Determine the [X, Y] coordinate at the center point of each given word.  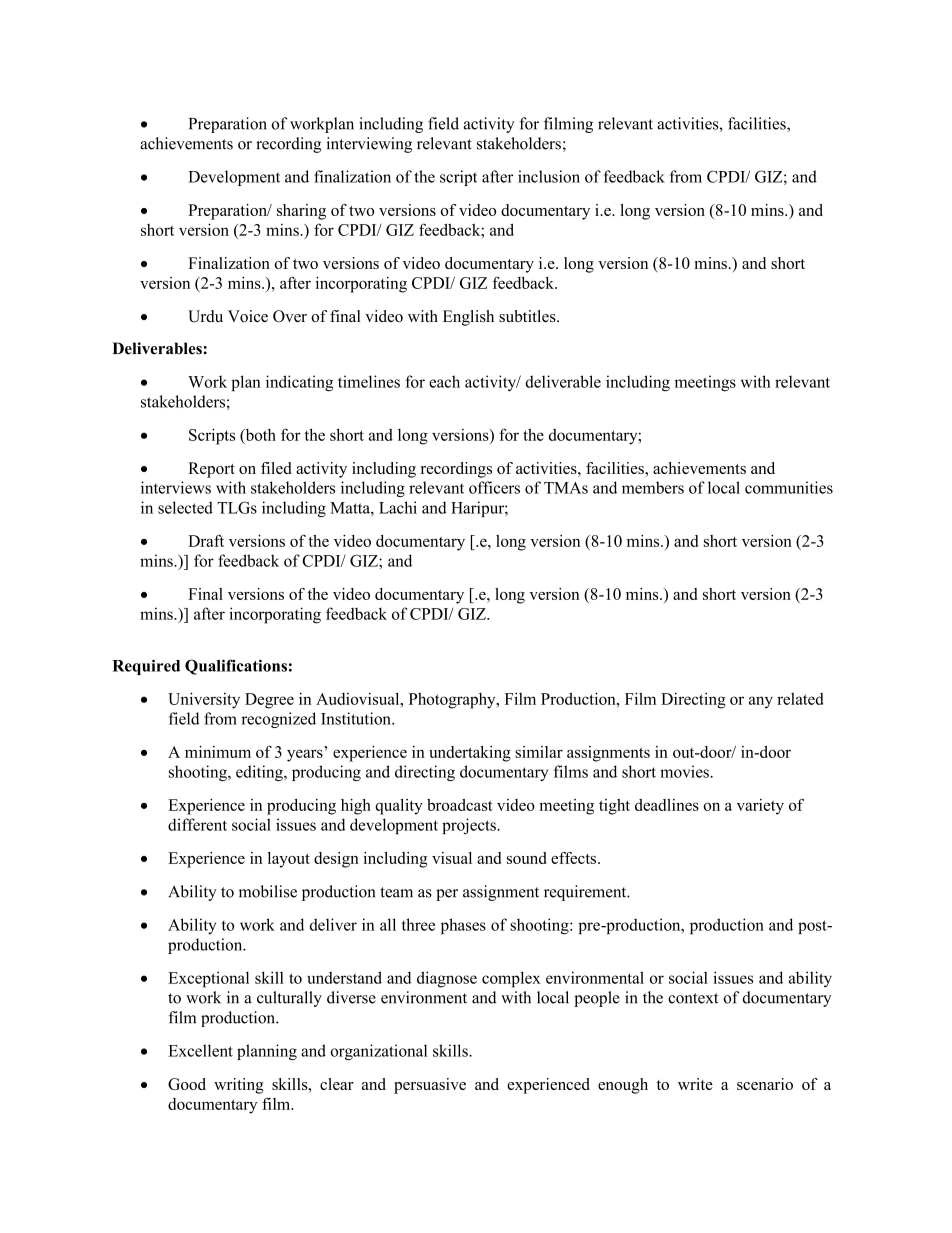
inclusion [549, 176]
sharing [301, 212]
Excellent [200, 1050]
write [695, 1084]
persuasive [430, 1086]
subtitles [528, 316]
